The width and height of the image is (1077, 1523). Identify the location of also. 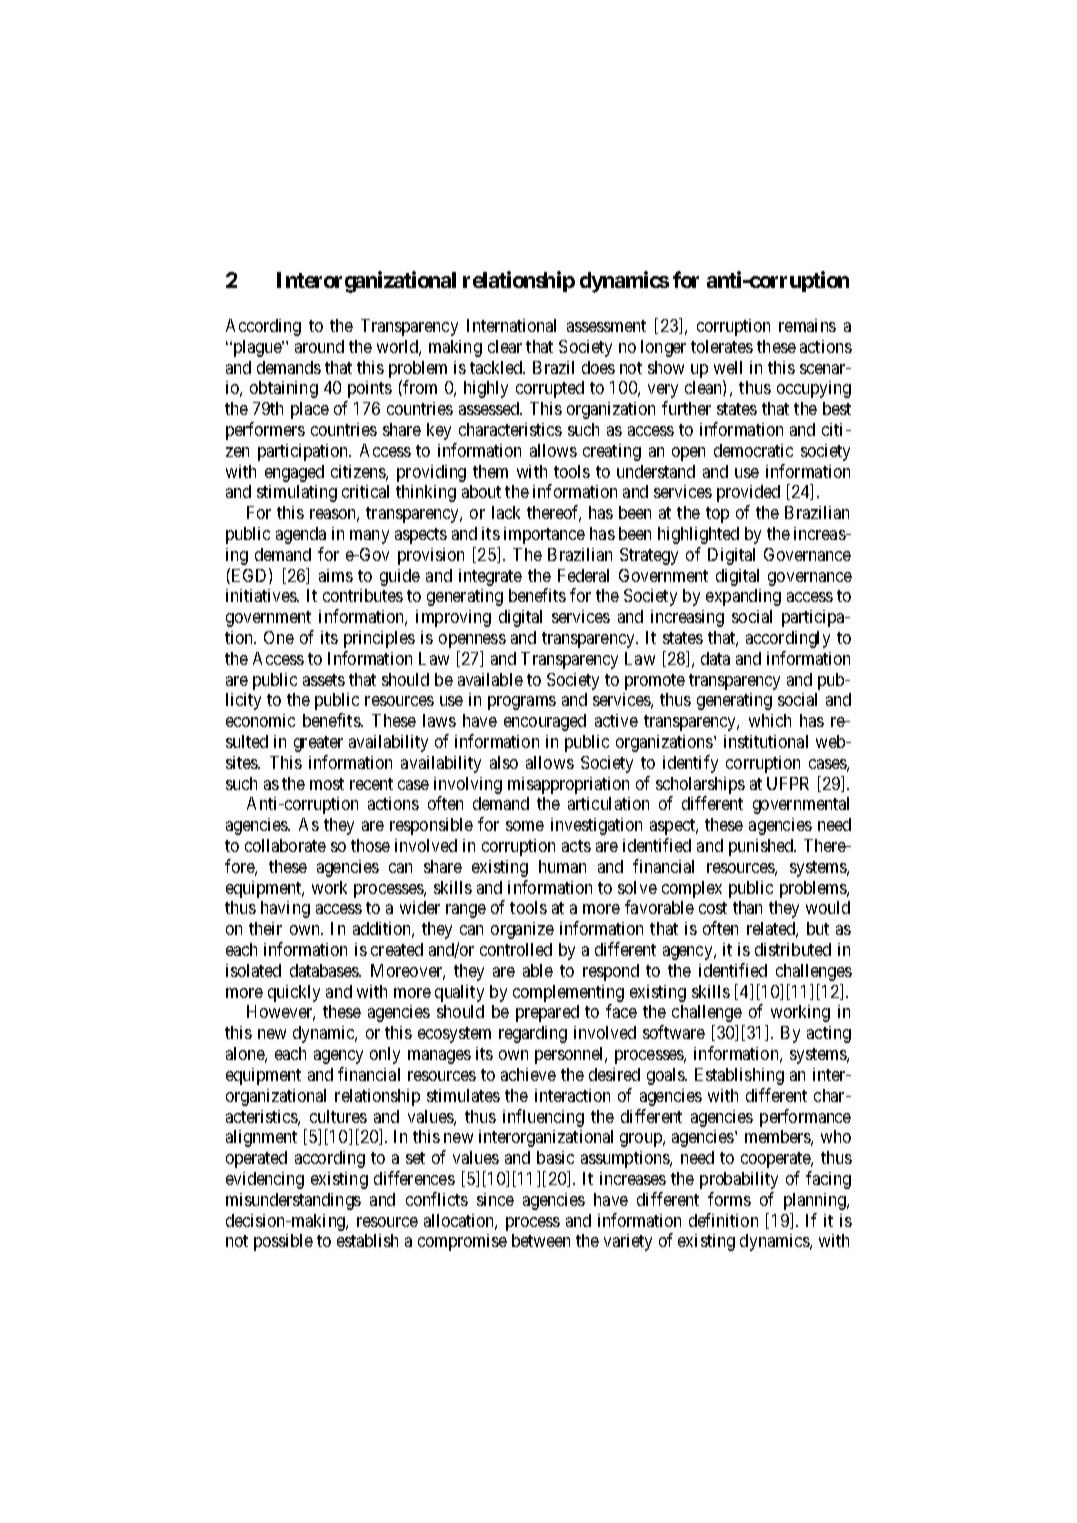
(504, 762).
